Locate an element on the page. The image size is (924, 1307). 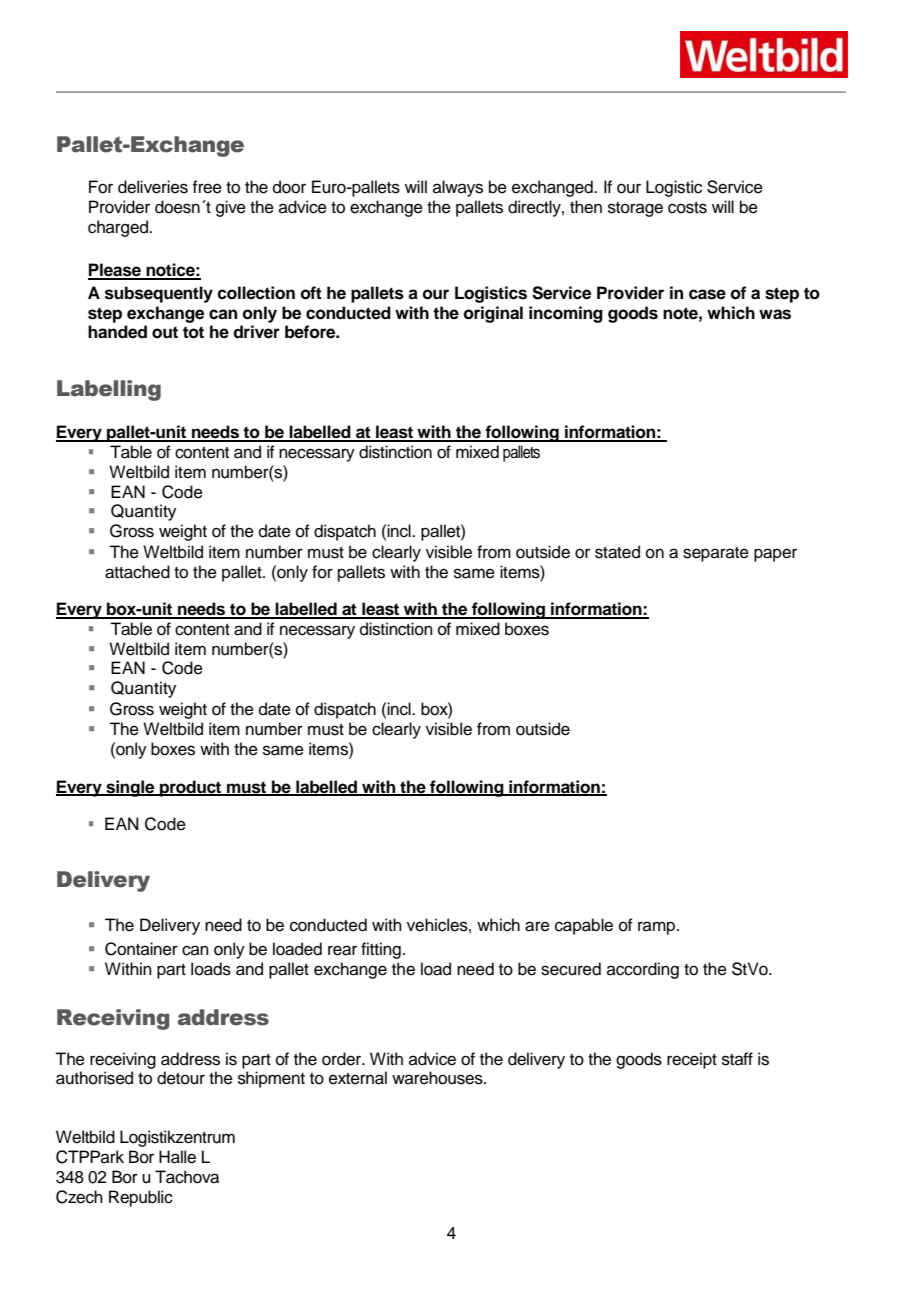
costs is located at coordinates (687, 208).
